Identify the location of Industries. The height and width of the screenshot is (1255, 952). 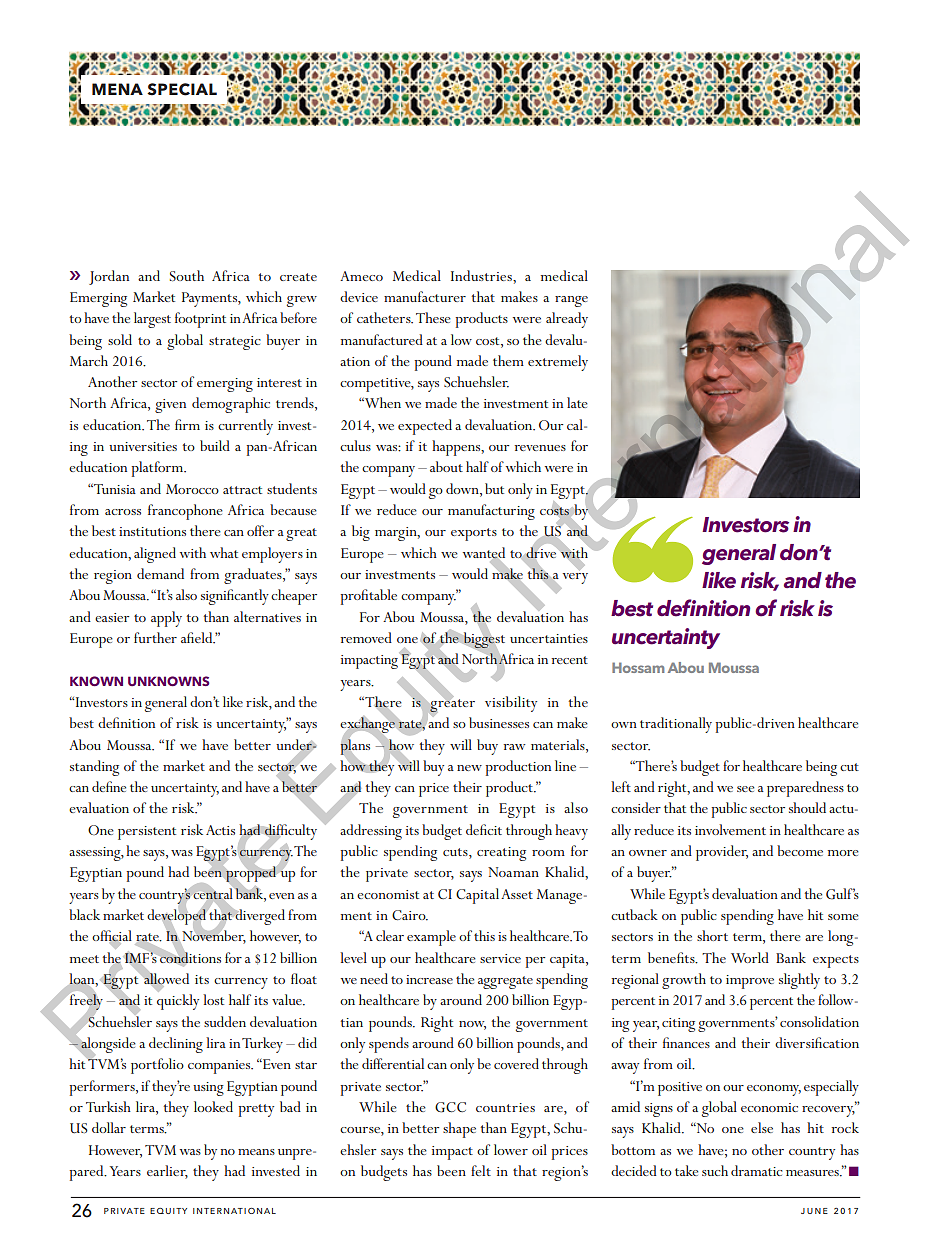
(482, 275).
